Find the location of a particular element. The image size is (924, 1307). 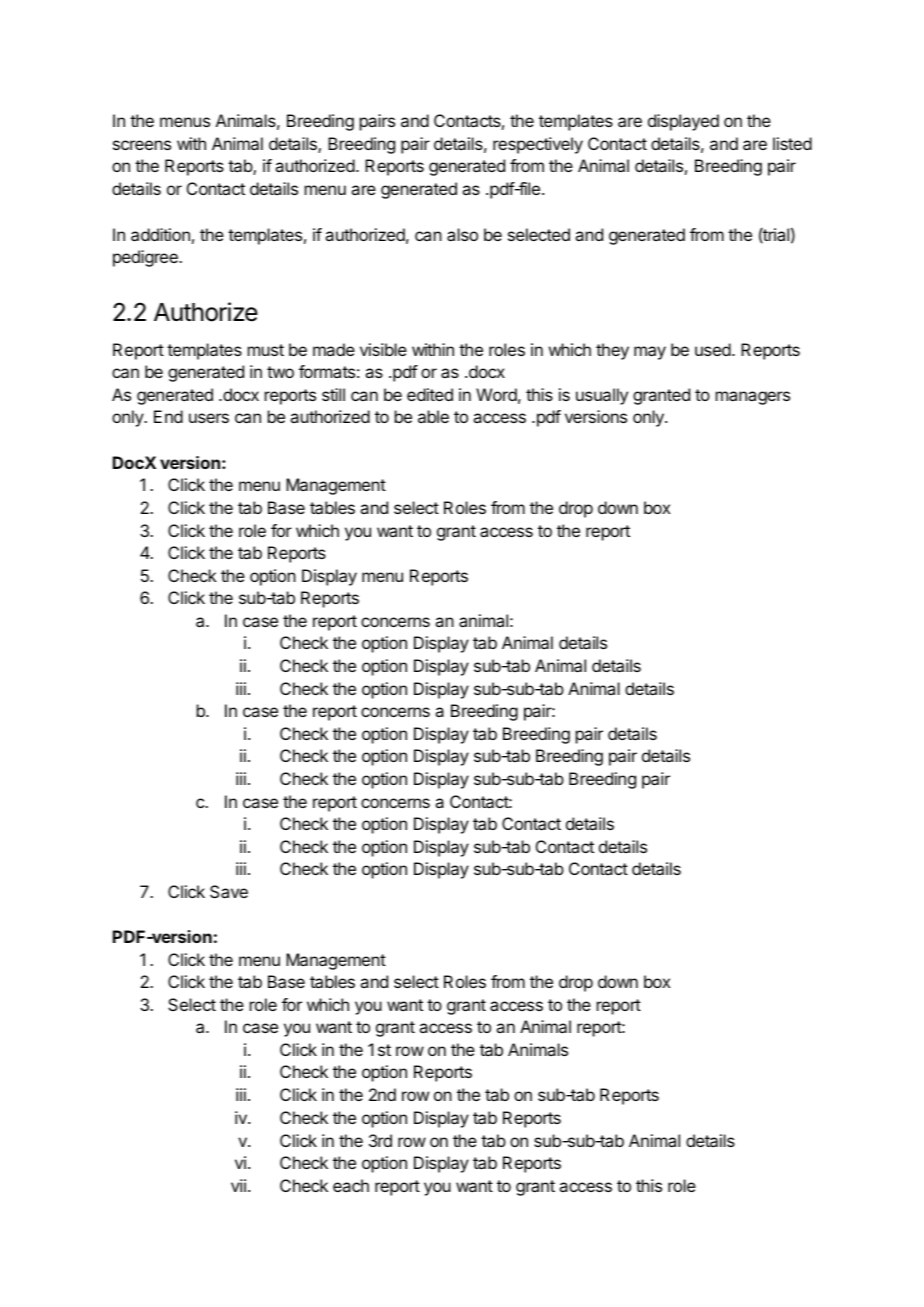

Save is located at coordinates (229, 891).
